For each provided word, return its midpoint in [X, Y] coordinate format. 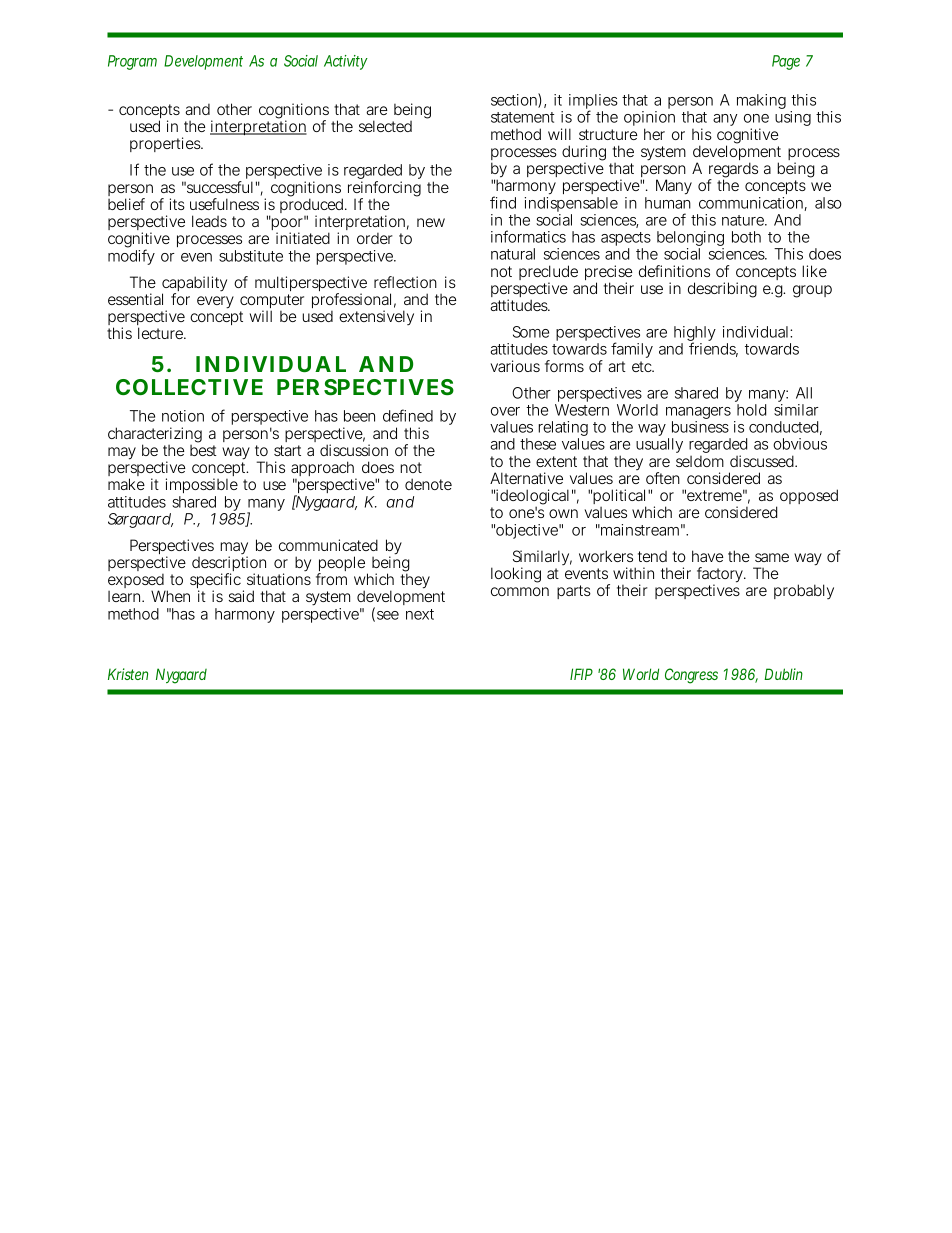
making [761, 101]
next [420, 614]
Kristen [128, 674]
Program [132, 62]
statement [522, 117]
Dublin [783, 674]
